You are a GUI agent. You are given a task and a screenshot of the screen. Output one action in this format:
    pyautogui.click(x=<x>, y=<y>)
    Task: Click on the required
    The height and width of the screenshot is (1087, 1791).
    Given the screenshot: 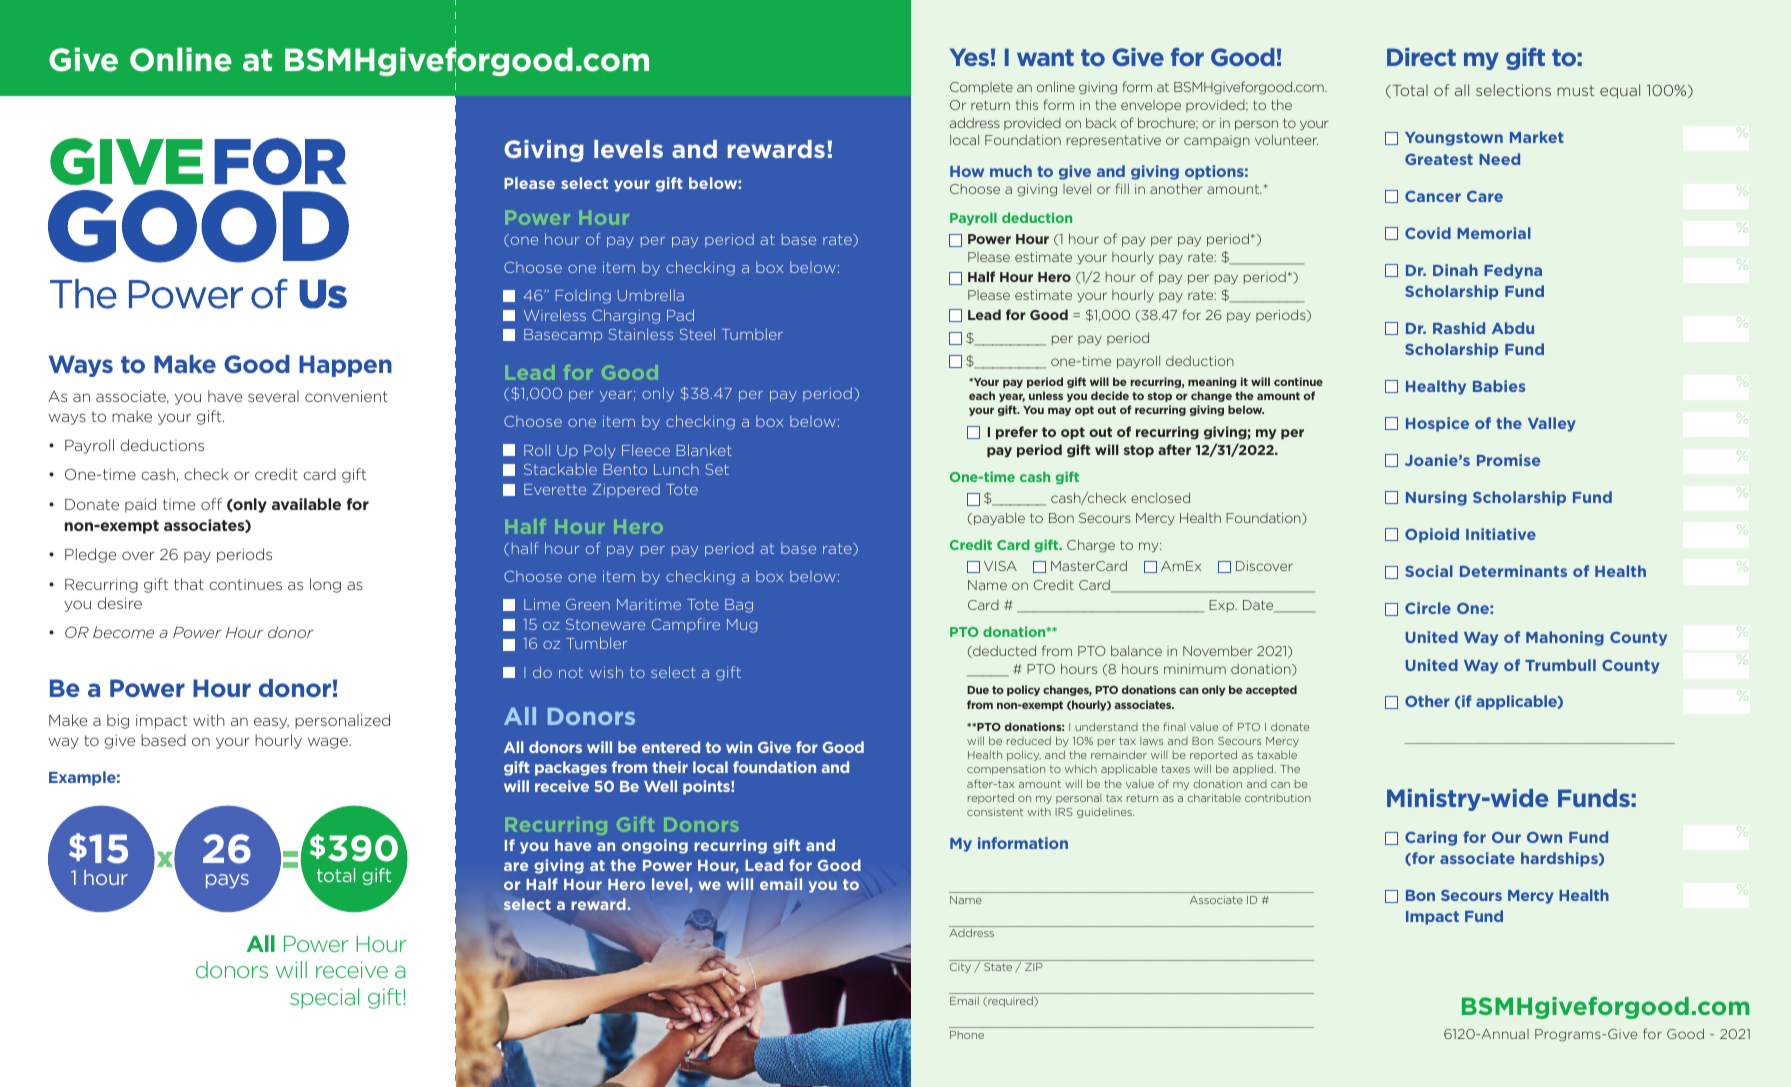 What is the action you would take?
    pyautogui.click(x=1010, y=1001)
